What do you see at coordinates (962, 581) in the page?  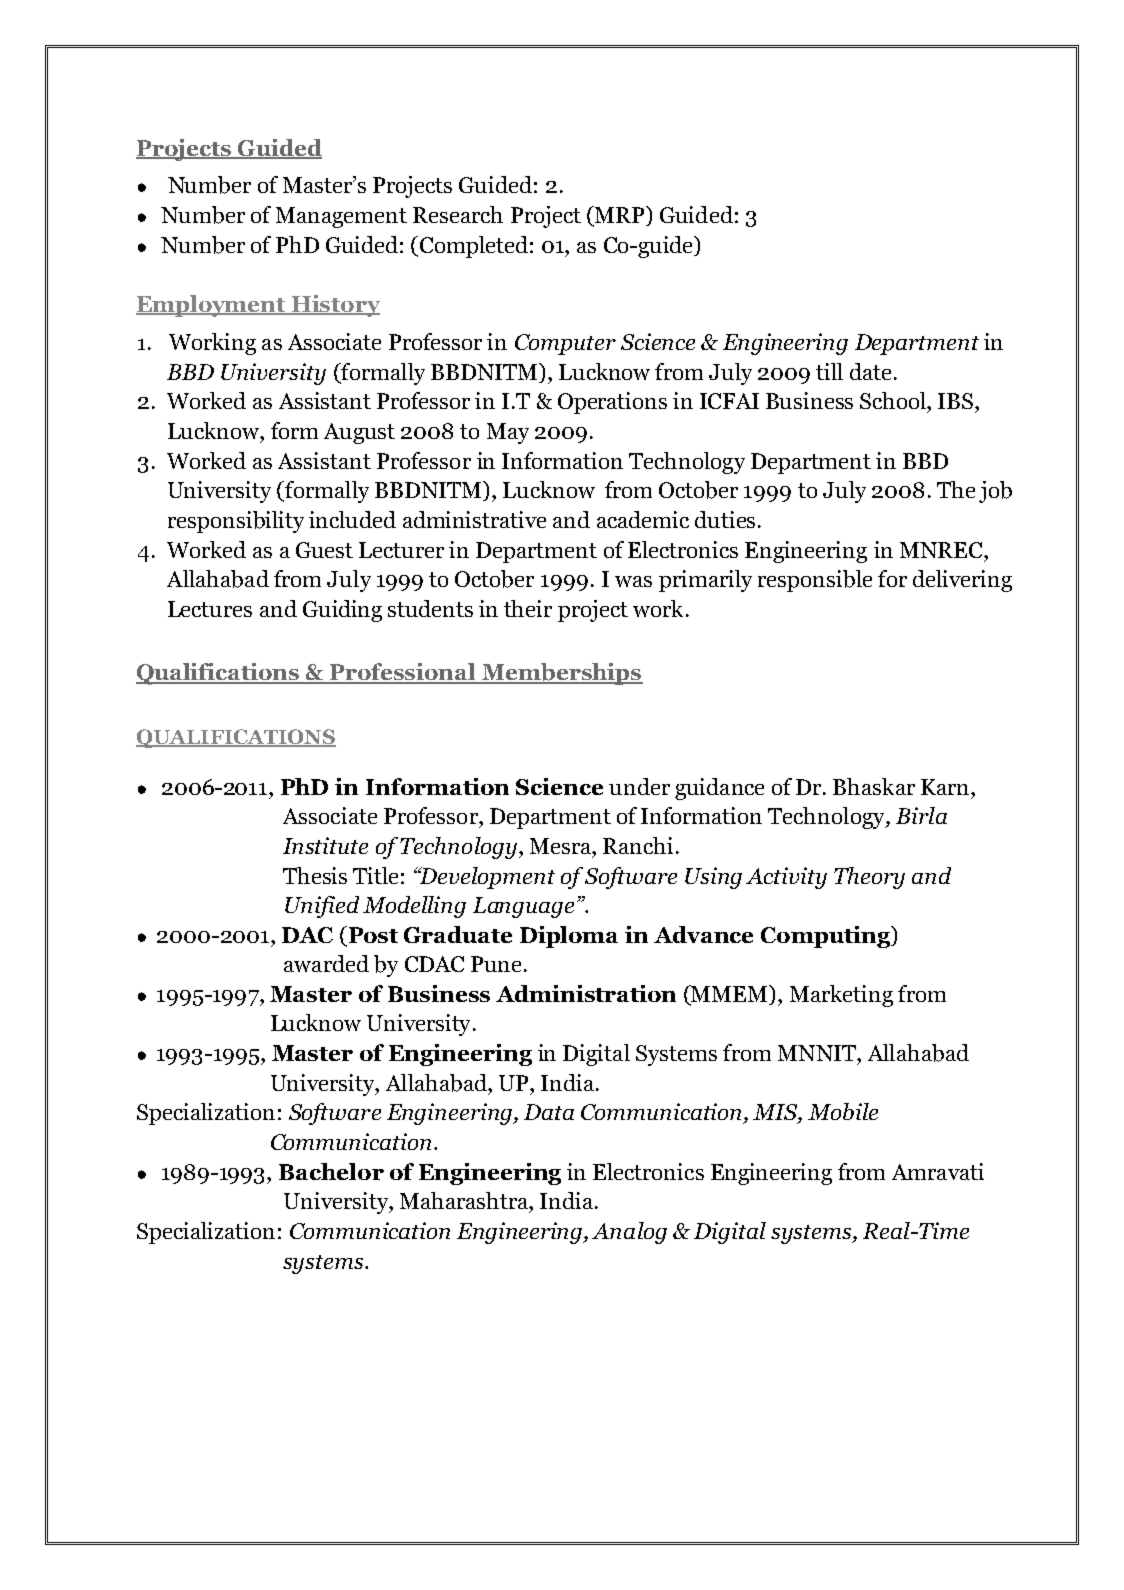 I see `delivering` at bounding box center [962, 581].
